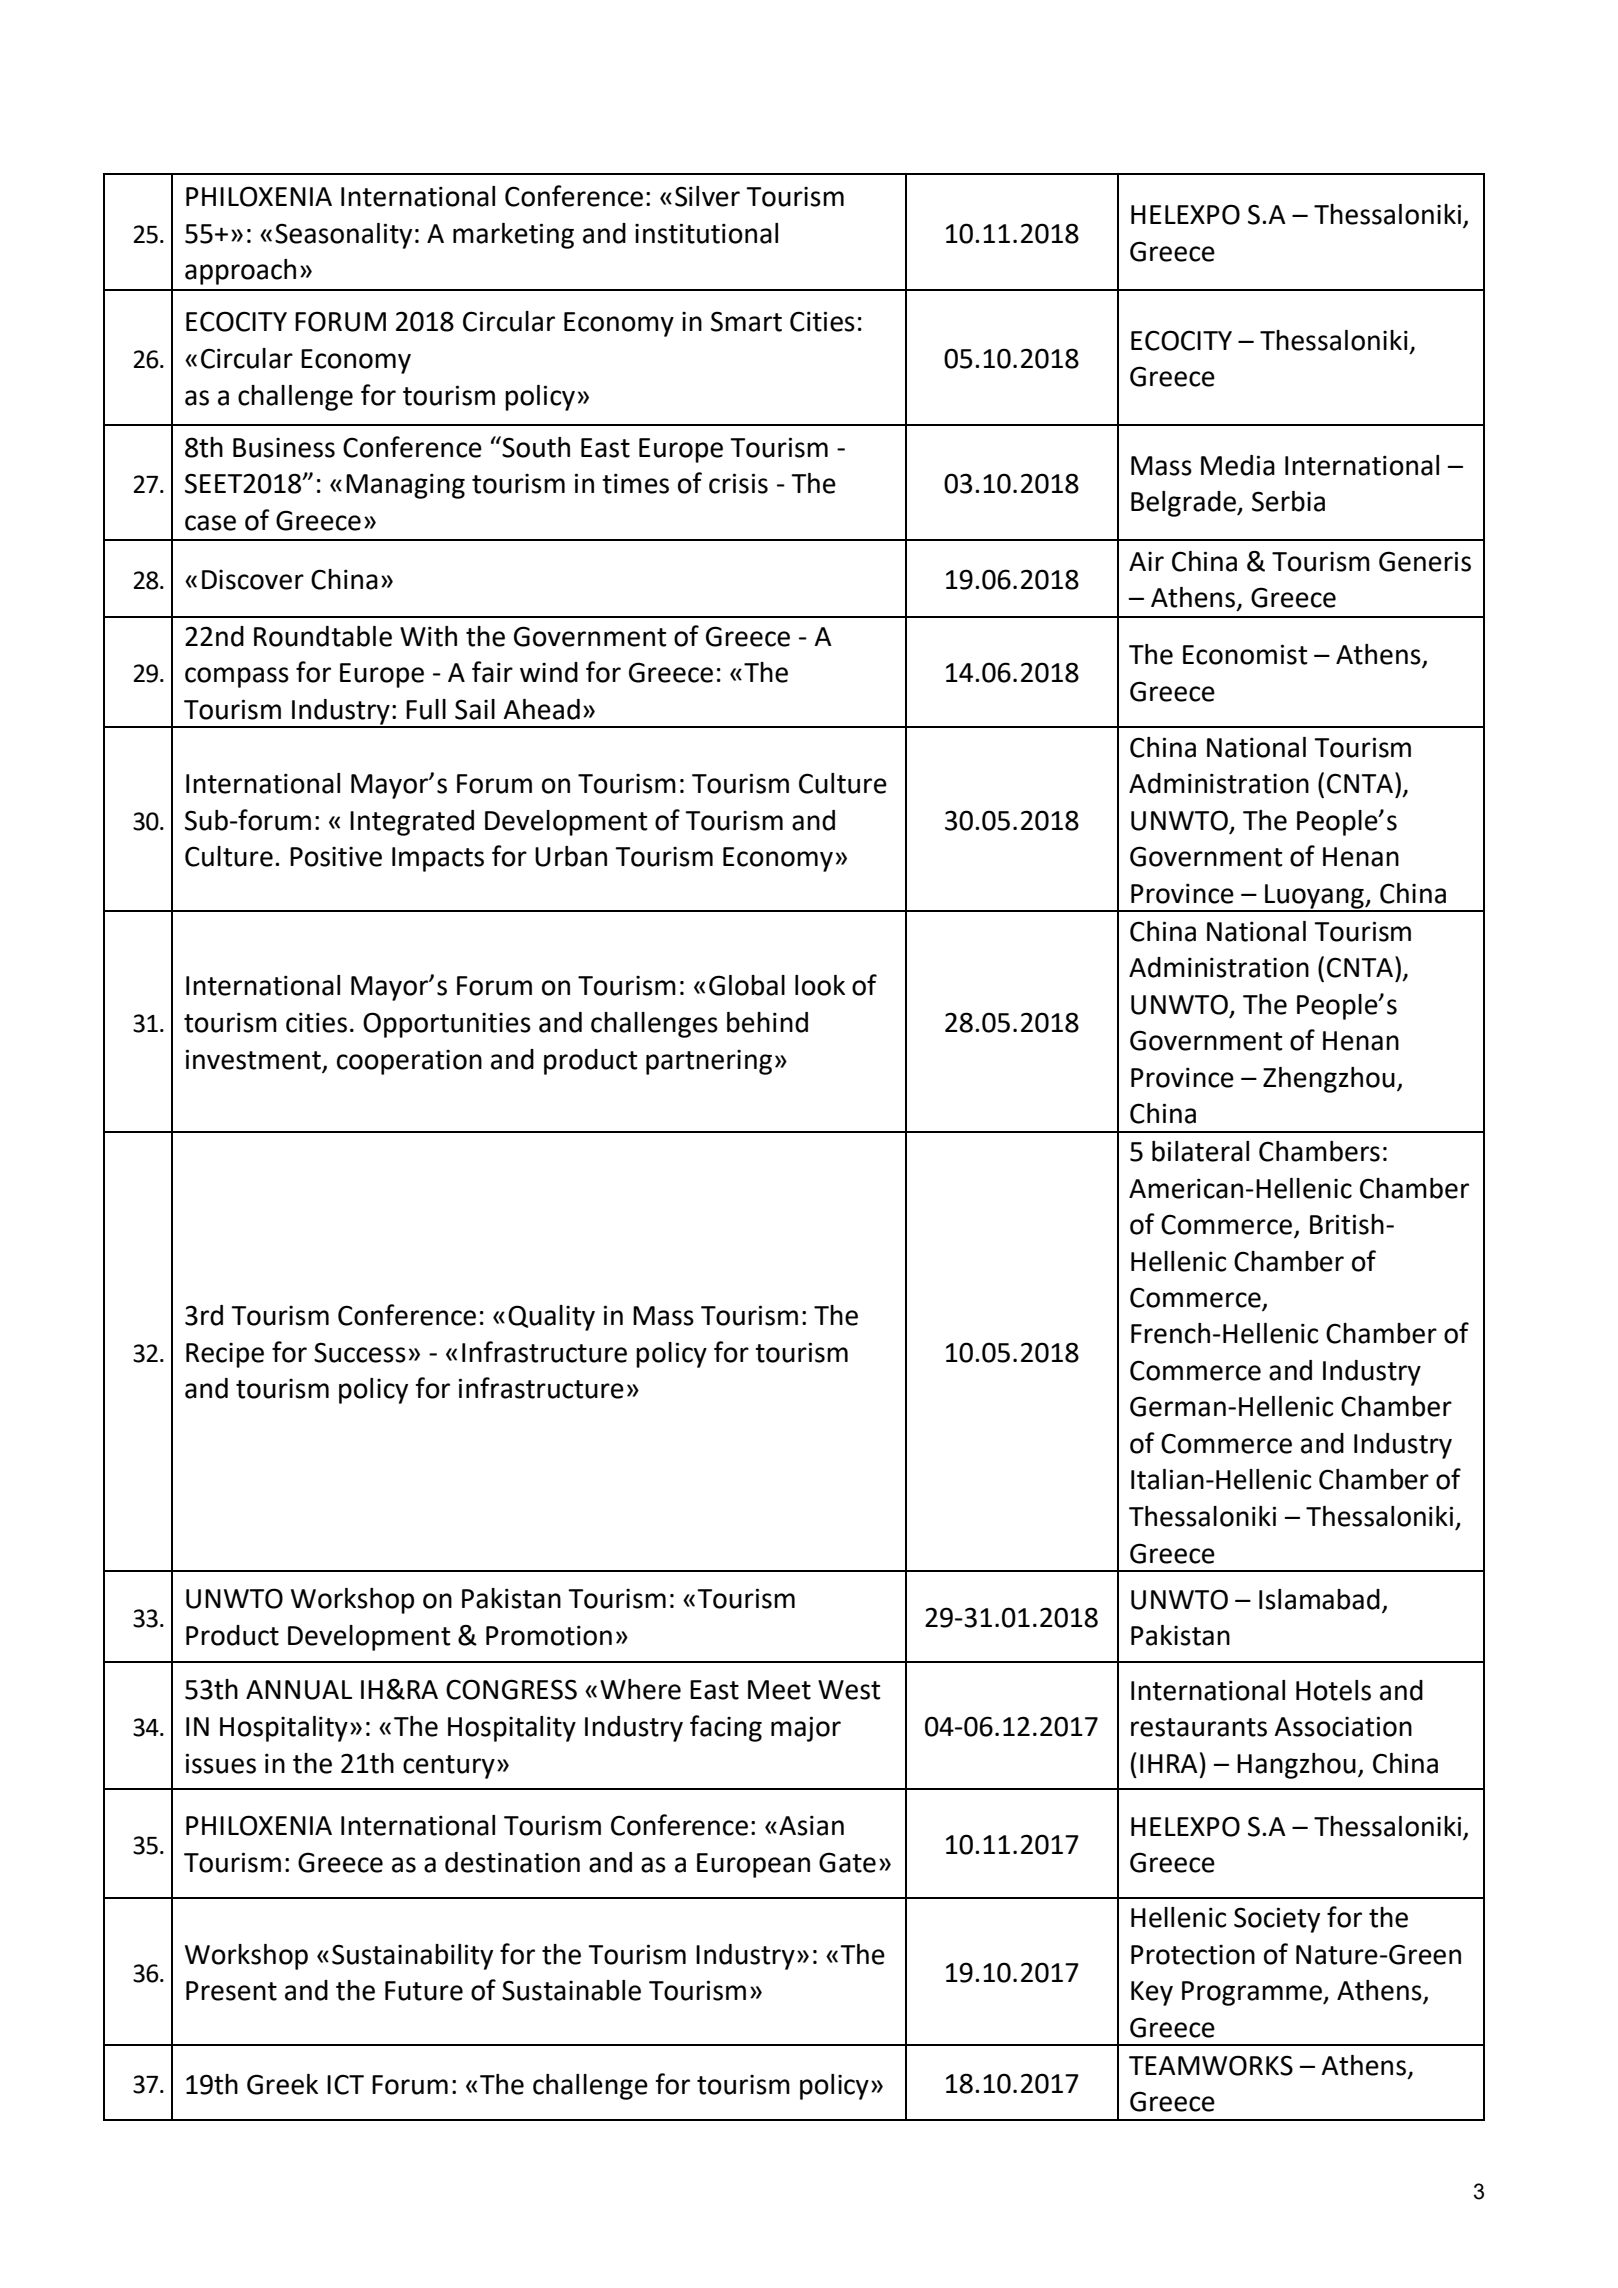 The width and height of the screenshot is (1618, 2288). I want to click on Smart, so click(746, 321).
